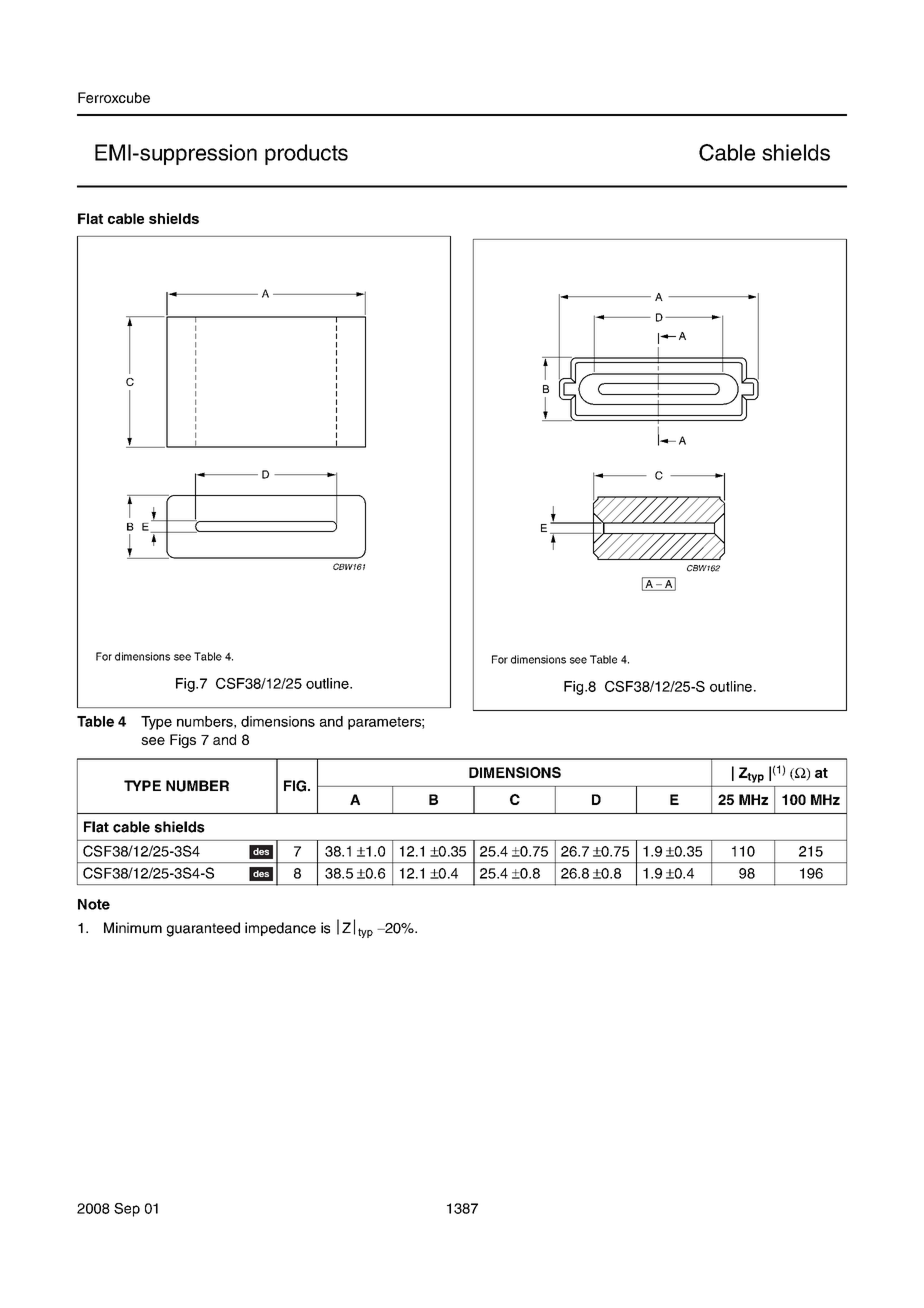 The width and height of the document is (924, 1308). I want to click on Note, so click(94, 904).
